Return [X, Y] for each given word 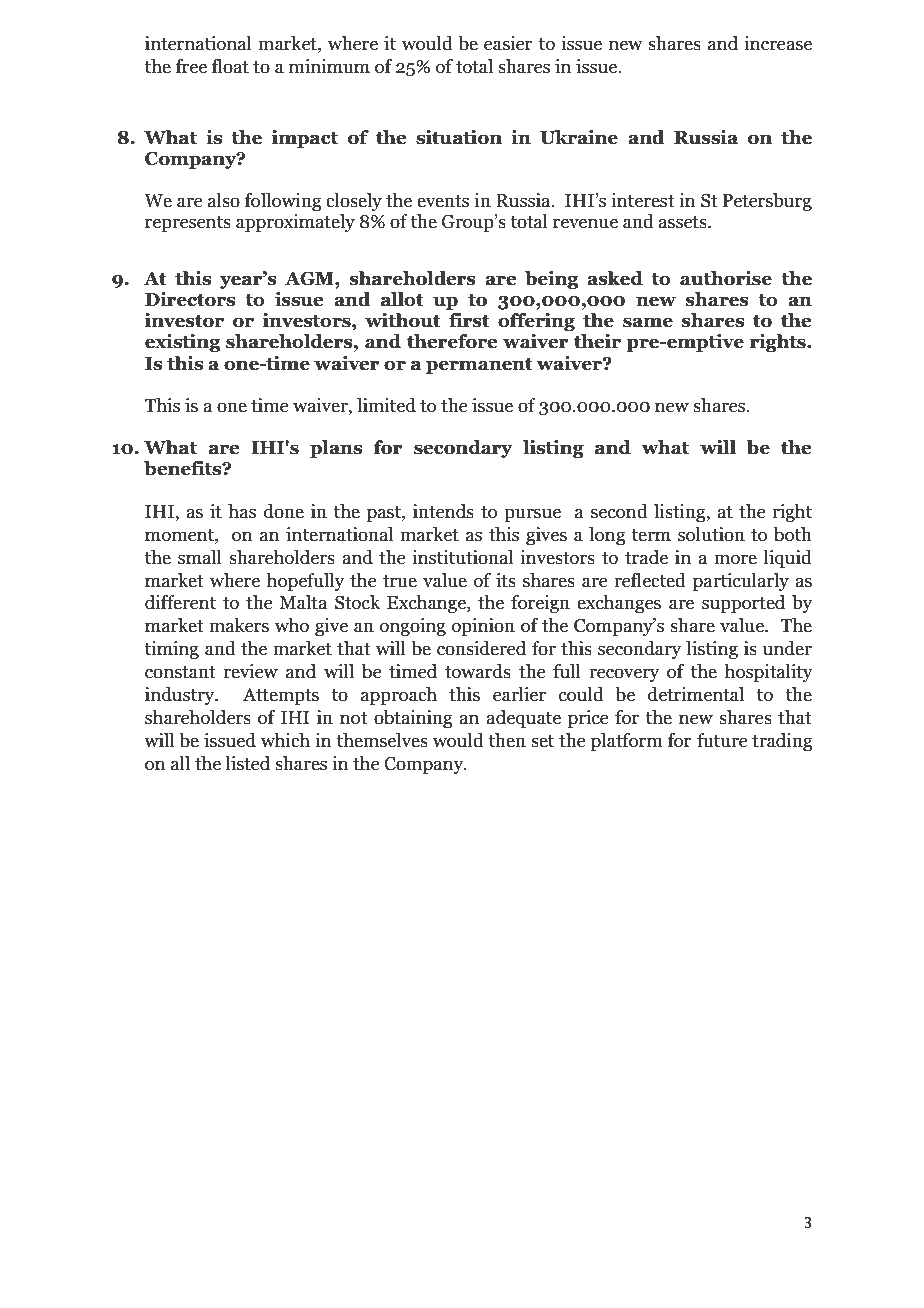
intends [443, 511]
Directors [190, 299]
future [722, 740]
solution [711, 534]
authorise [726, 278]
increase [778, 43]
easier [508, 43]
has [242, 511]
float [230, 66]
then [507, 740]
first [469, 320]
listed [247, 763]
